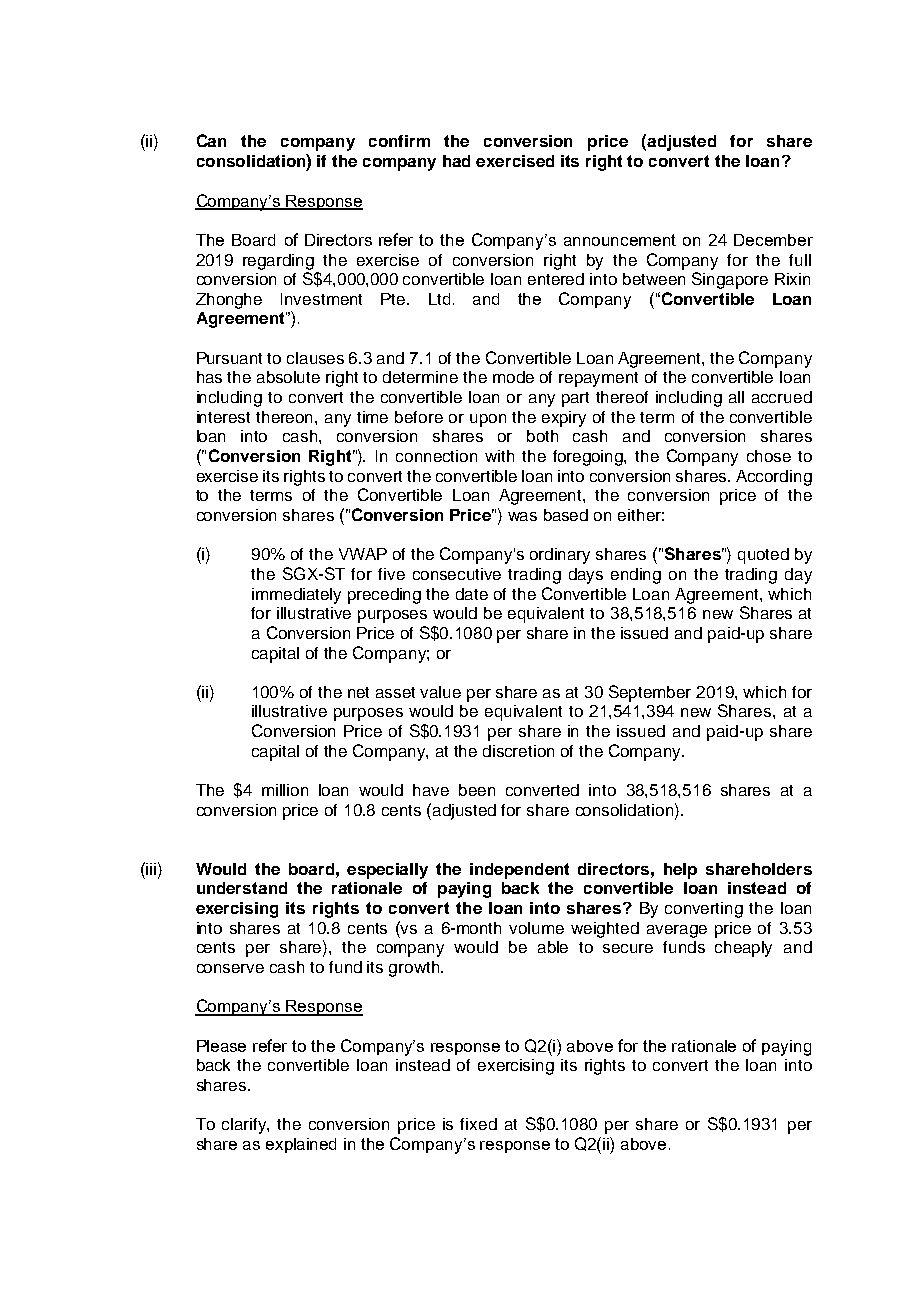 This screenshot has width=924, height=1308. Describe the element at coordinates (301, 1145) in the screenshot. I see `explained` at that location.
